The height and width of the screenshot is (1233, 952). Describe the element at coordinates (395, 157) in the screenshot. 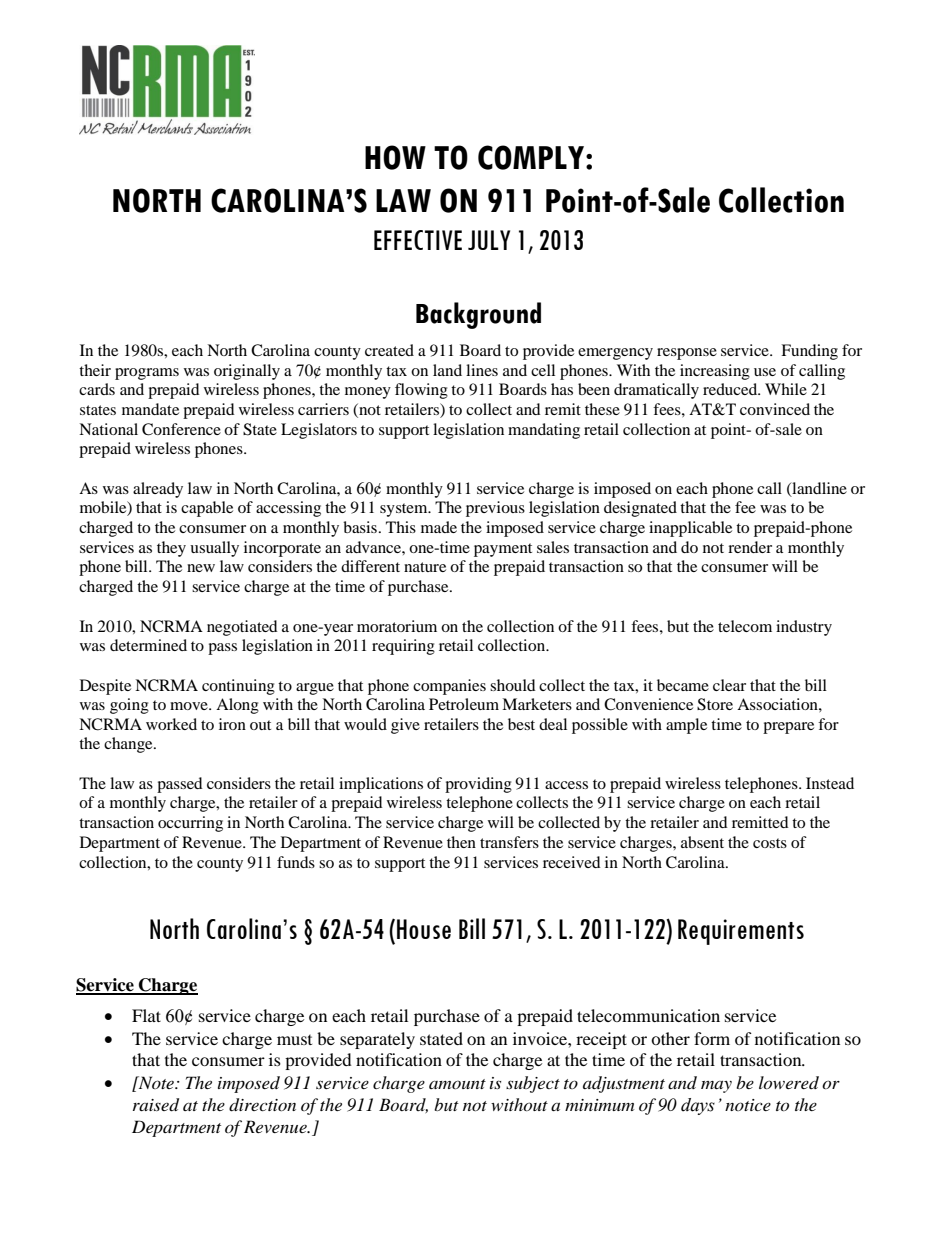

I see `HOW` at that location.
